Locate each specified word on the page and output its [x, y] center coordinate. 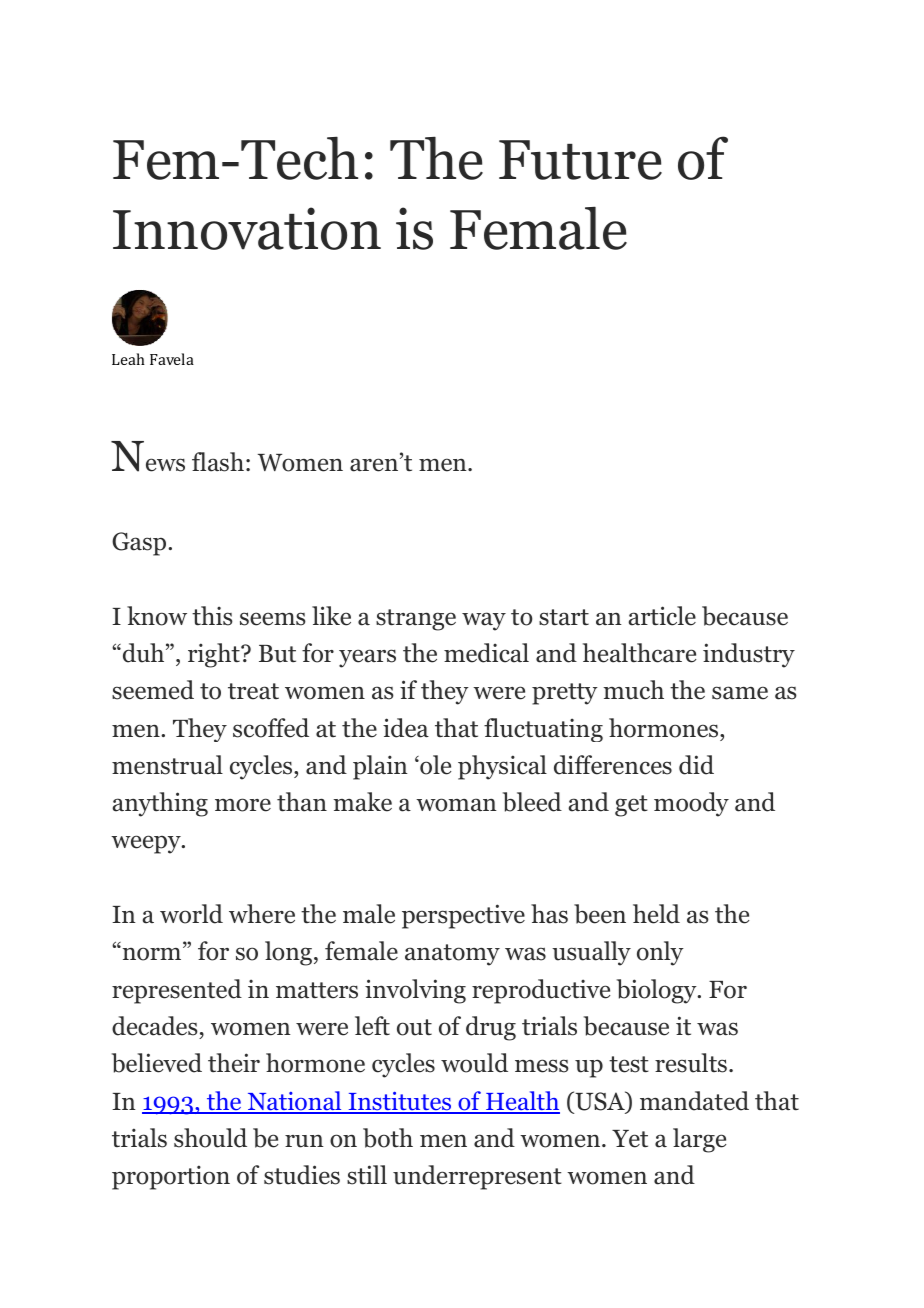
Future [580, 160]
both [388, 1138]
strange [416, 620]
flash [218, 462]
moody [691, 804]
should [210, 1138]
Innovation [247, 228]
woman [456, 805]
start [564, 617]
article [662, 616]
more [243, 805]
